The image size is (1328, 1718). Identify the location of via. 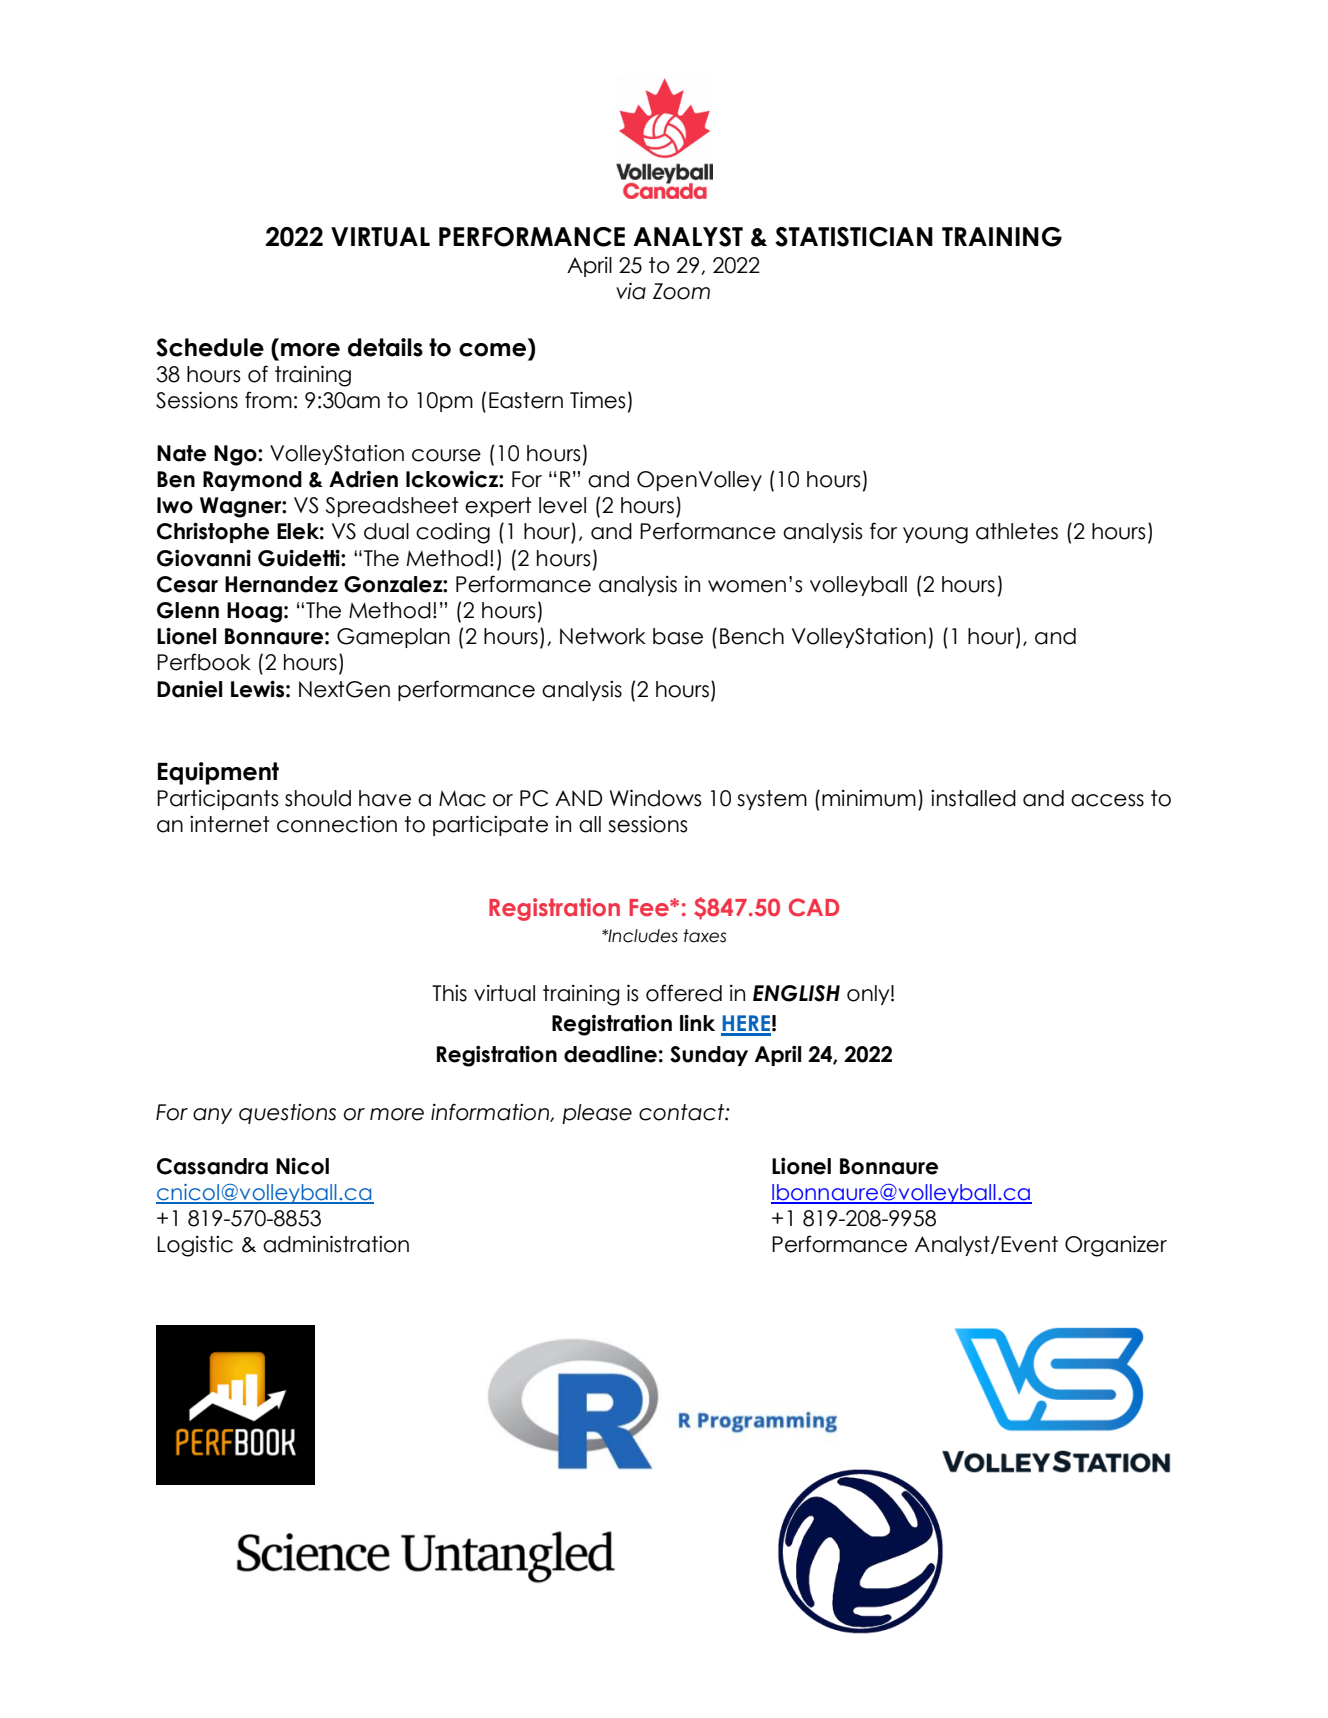
(631, 291).
